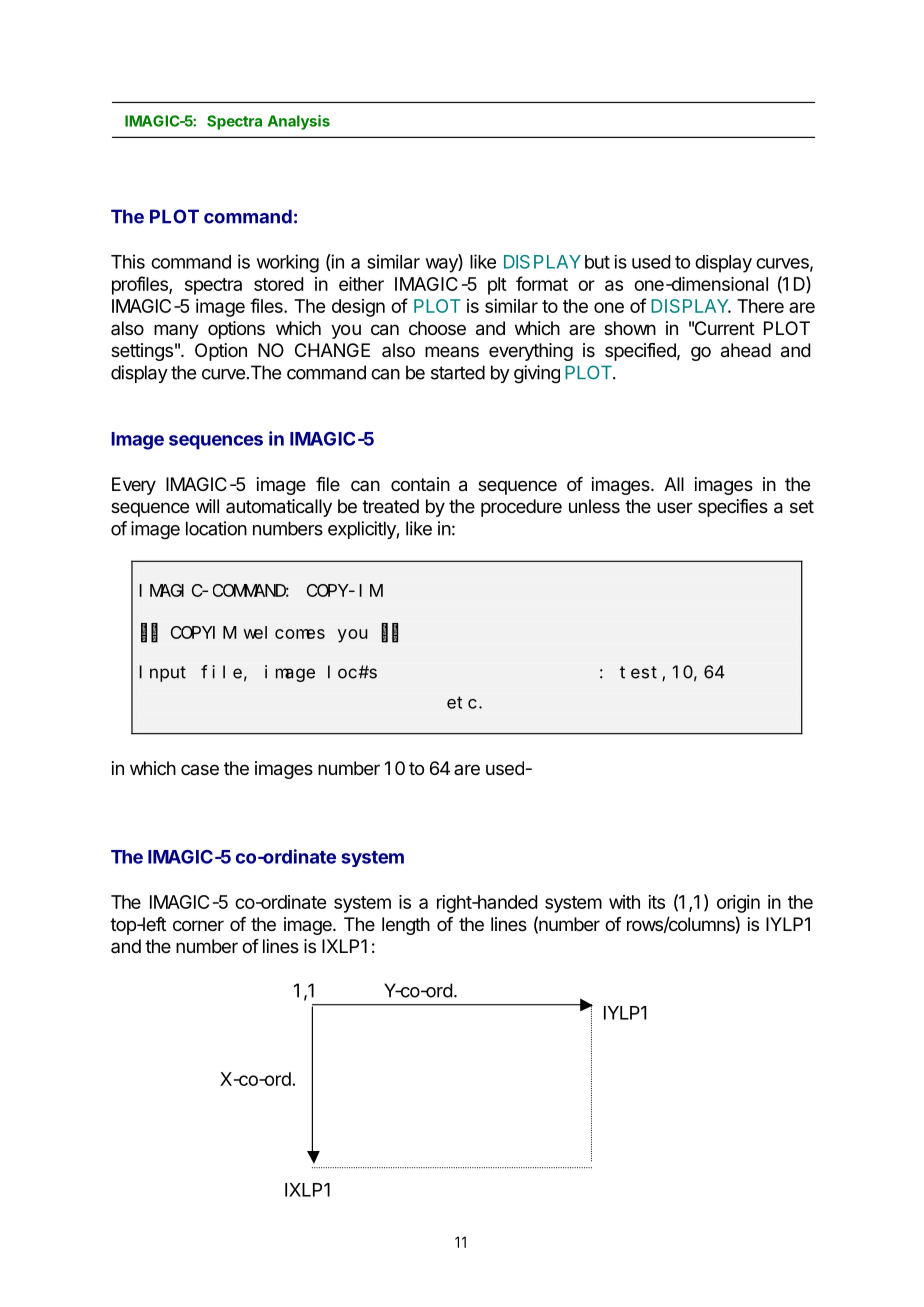 Image resolution: width=924 pixels, height=1307 pixels. I want to click on location, so click(216, 528).
